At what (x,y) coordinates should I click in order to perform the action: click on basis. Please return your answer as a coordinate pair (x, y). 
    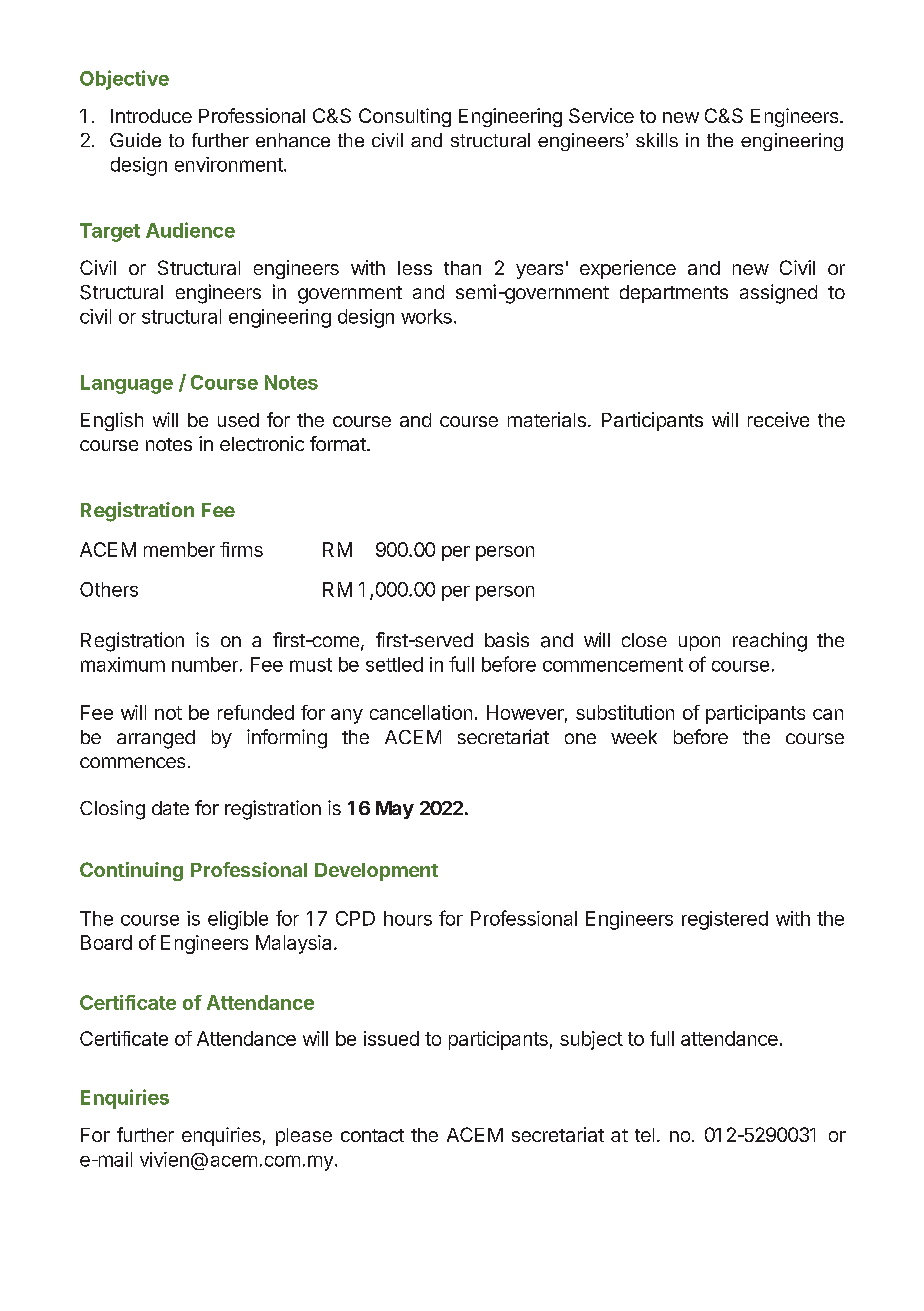
    Looking at the image, I should click on (507, 639).
